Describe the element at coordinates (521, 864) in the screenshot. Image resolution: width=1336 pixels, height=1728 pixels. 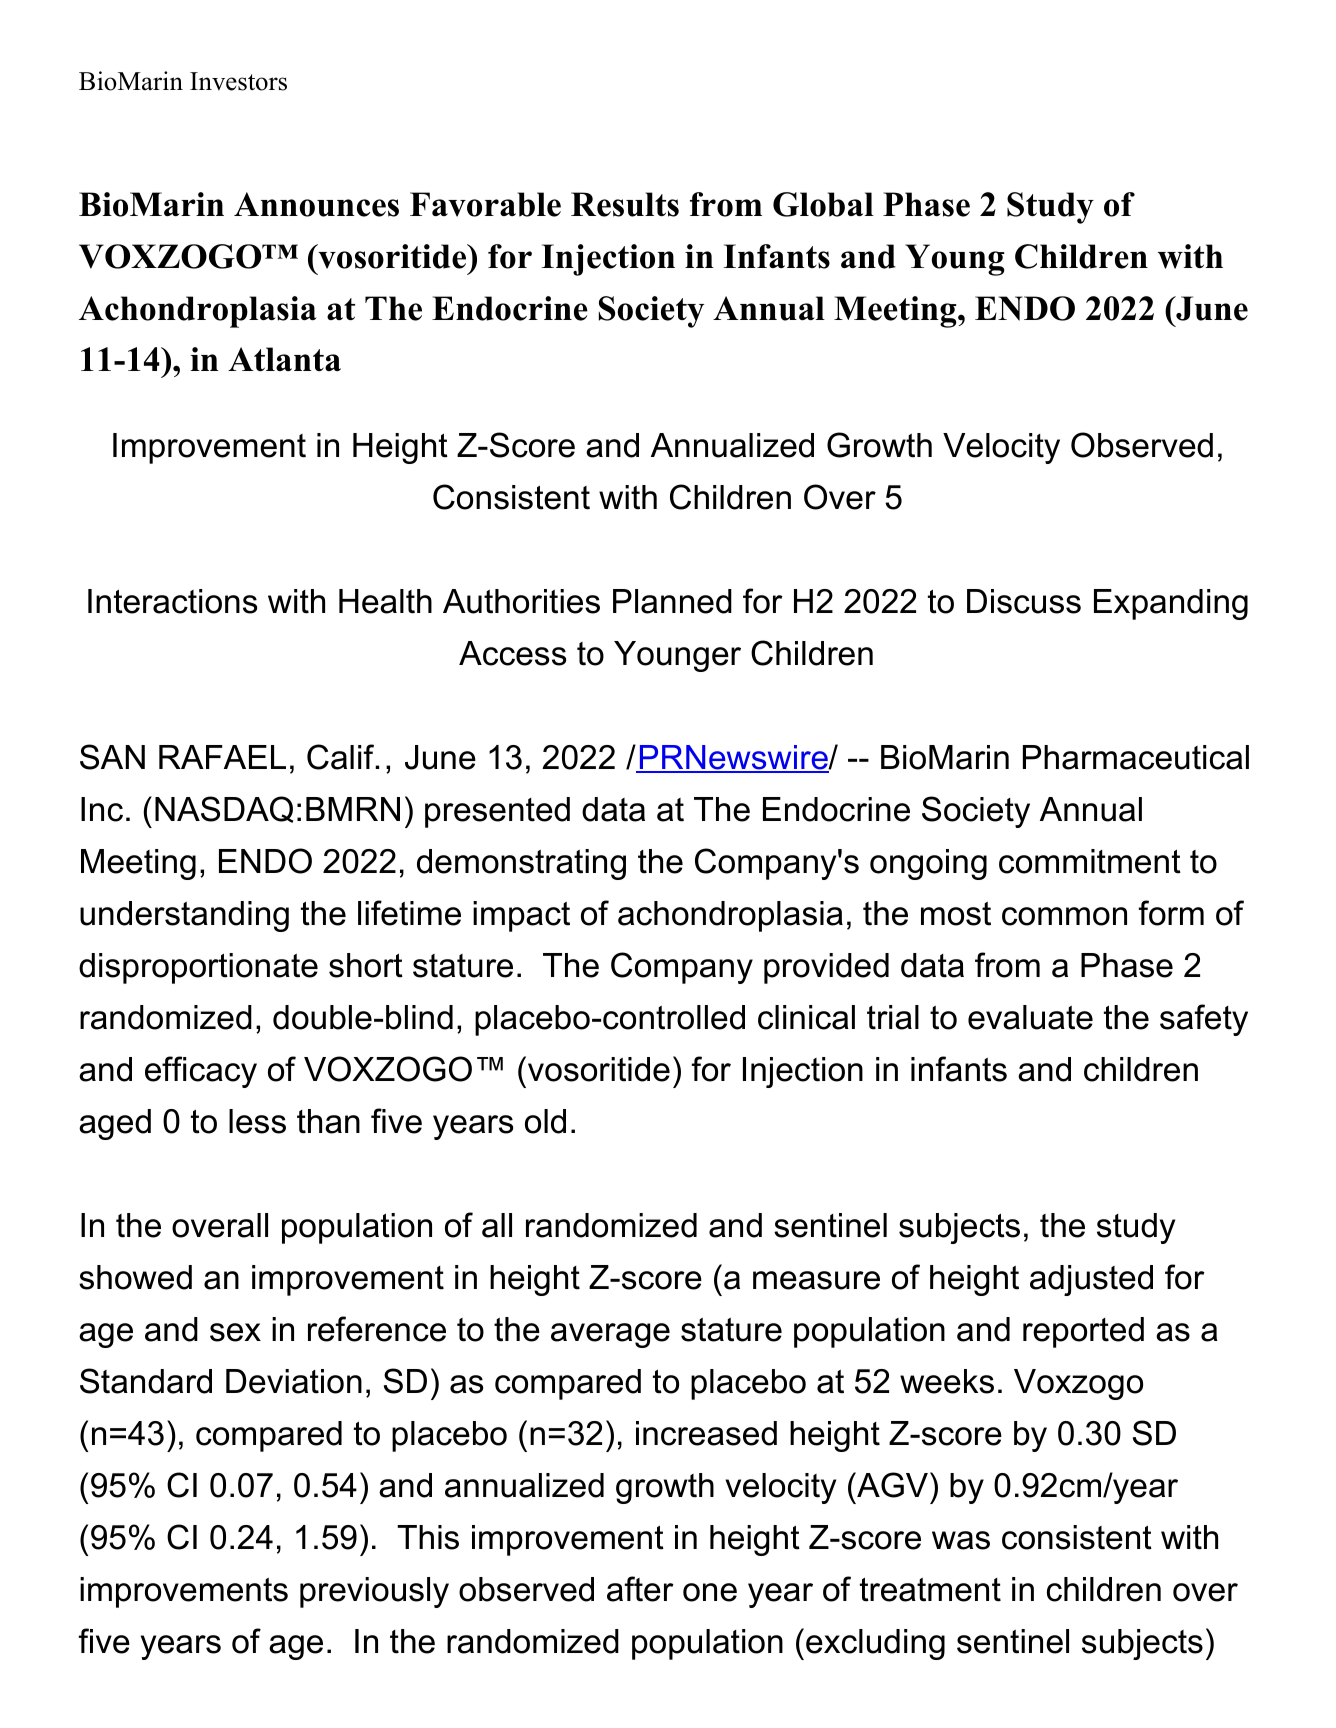
I see `demonstrating` at that location.
